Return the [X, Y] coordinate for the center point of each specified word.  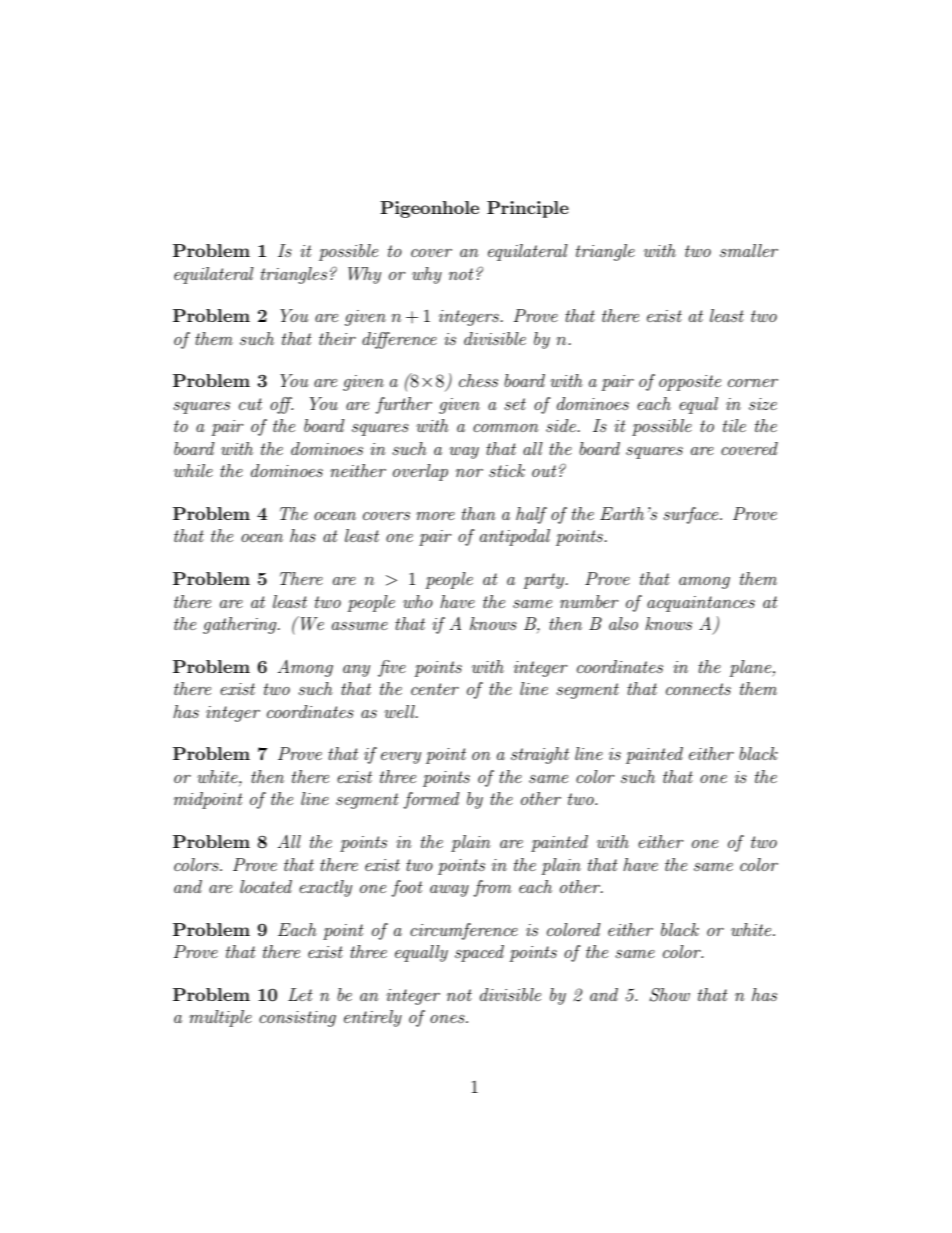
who [418, 601]
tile [734, 425]
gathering [241, 625]
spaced [479, 953]
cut [250, 404]
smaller [749, 250]
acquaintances [701, 604]
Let [300, 994]
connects [698, 689]
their [337, 338]
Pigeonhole [429, 209]
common [506, 428]
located [266, 886]
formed [431, 800]
